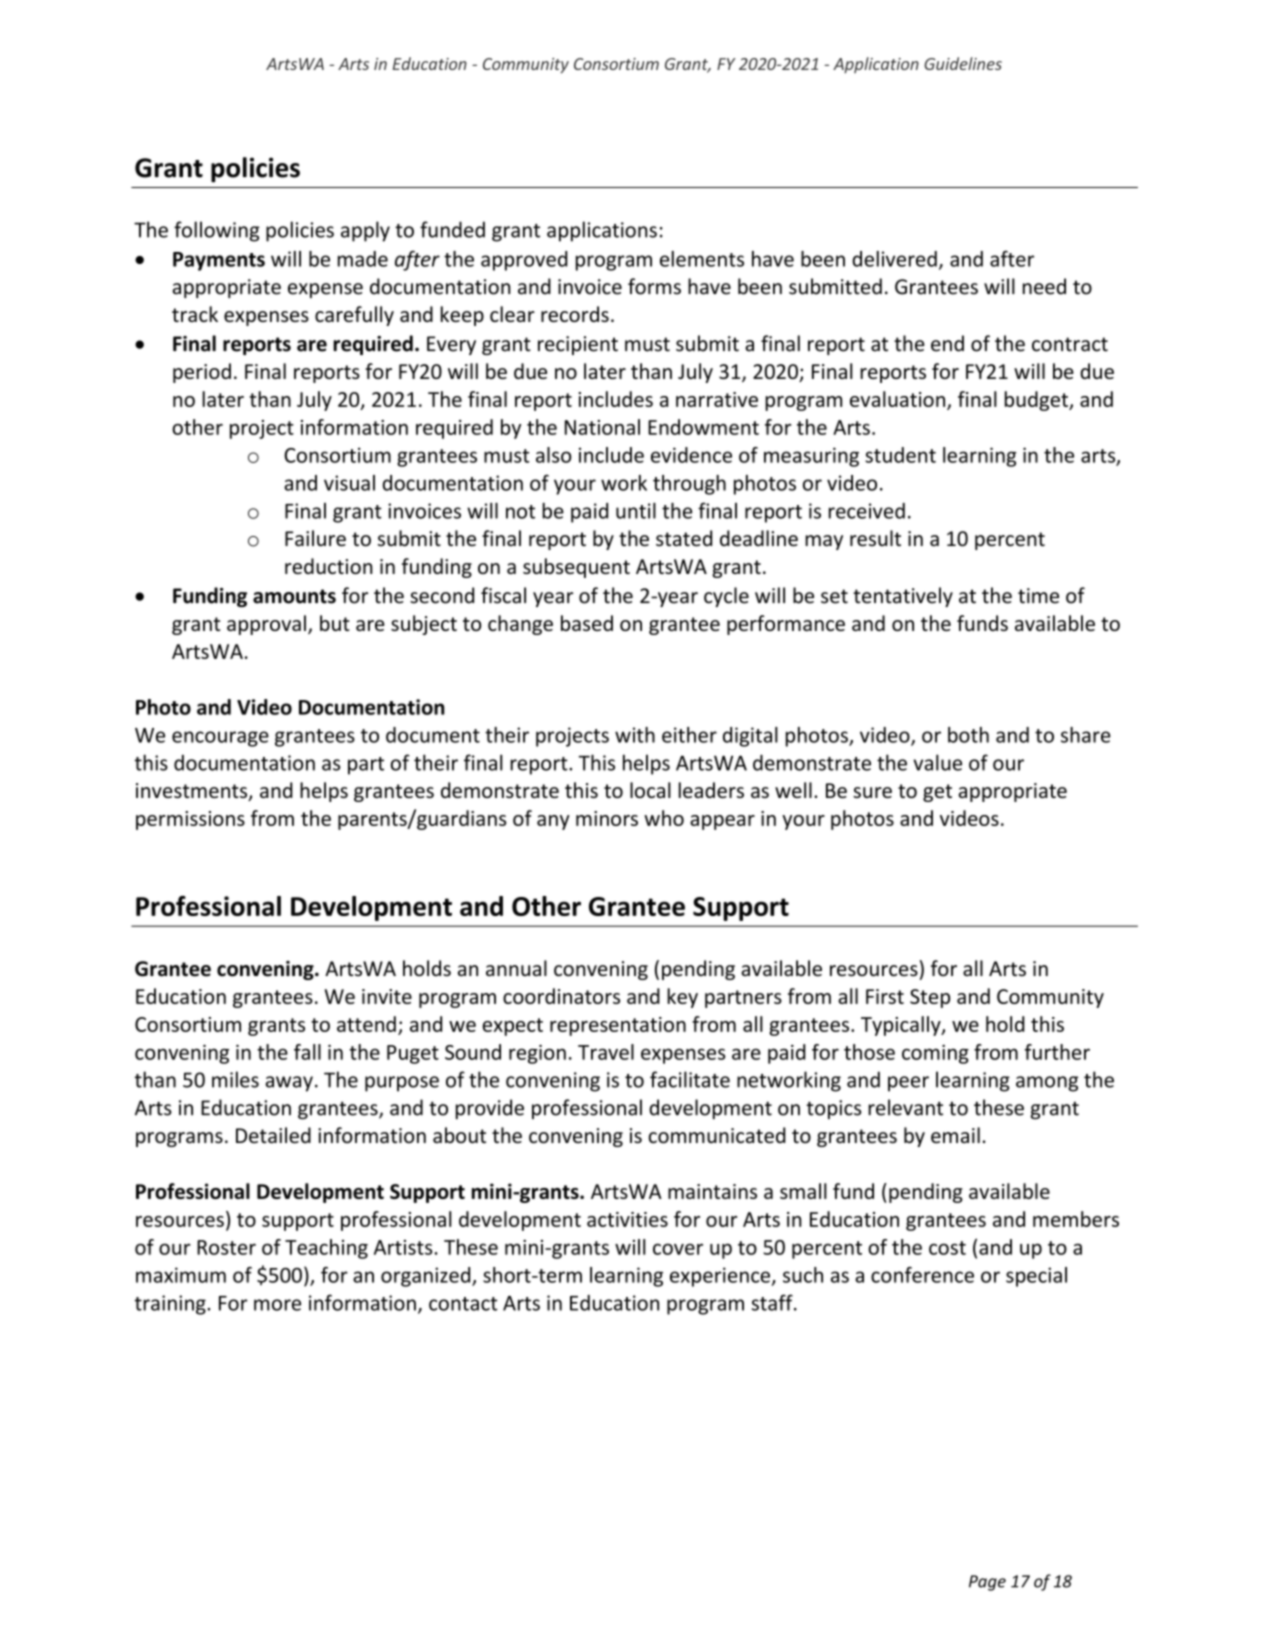  Describe the element at coordinates (627, 1219) in the screenshot. I see `activities` at that location.
